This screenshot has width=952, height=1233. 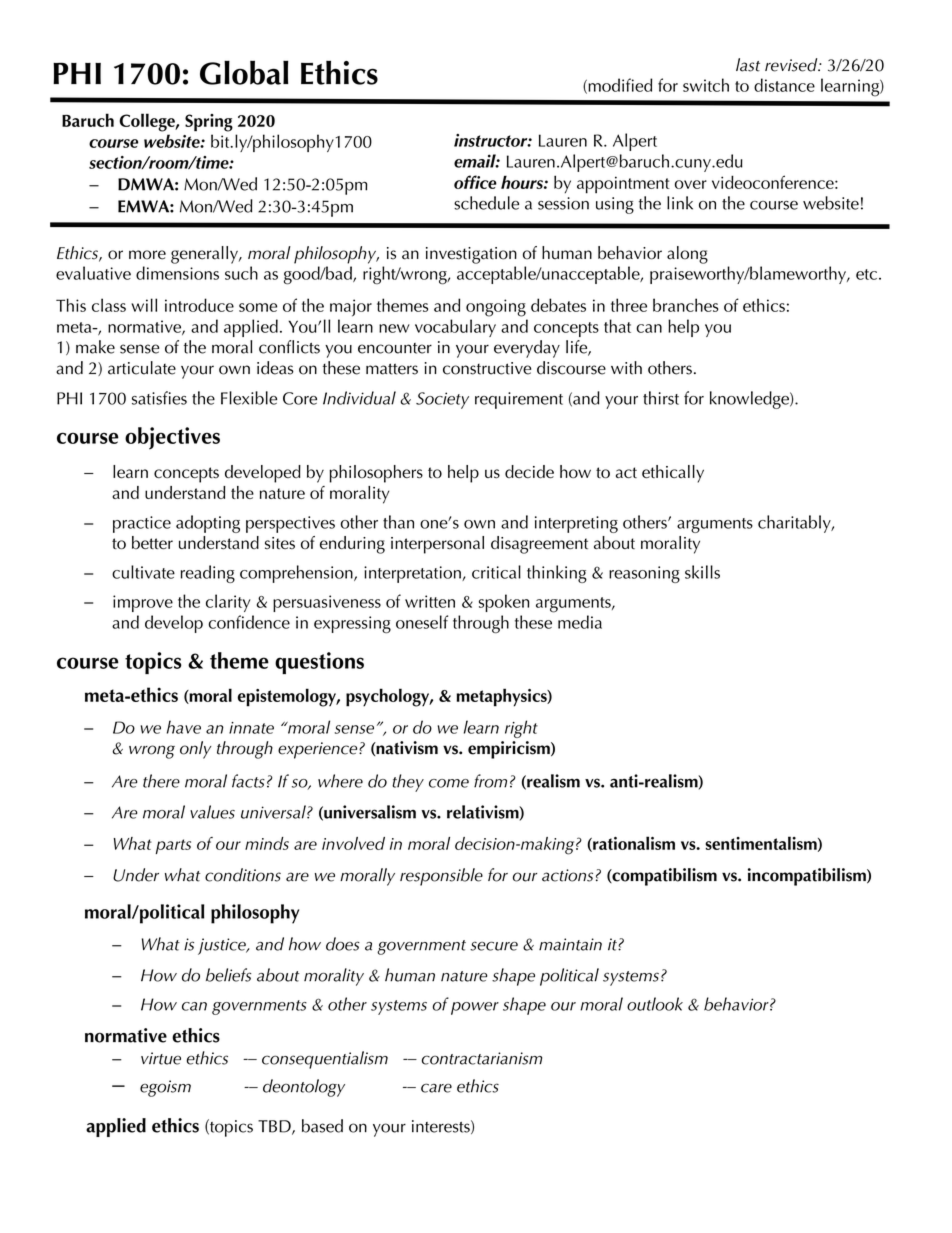 What do you see at coordinates (475, 182) in the screenshot?
I see `office` at bounding box center [475, 182].
